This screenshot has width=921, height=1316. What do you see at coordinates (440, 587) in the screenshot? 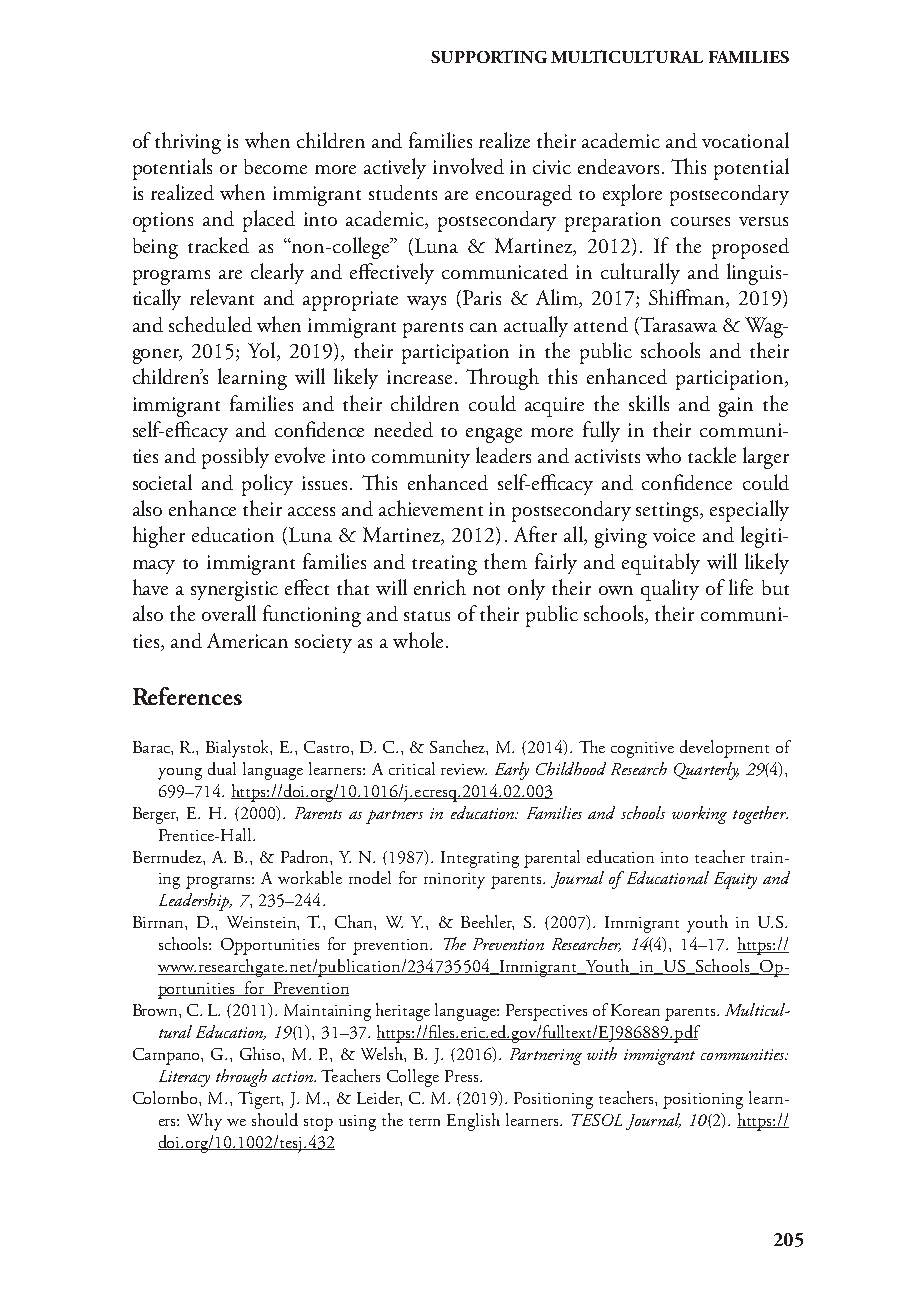
I see `enrich` at bounding box center [440, 587].
